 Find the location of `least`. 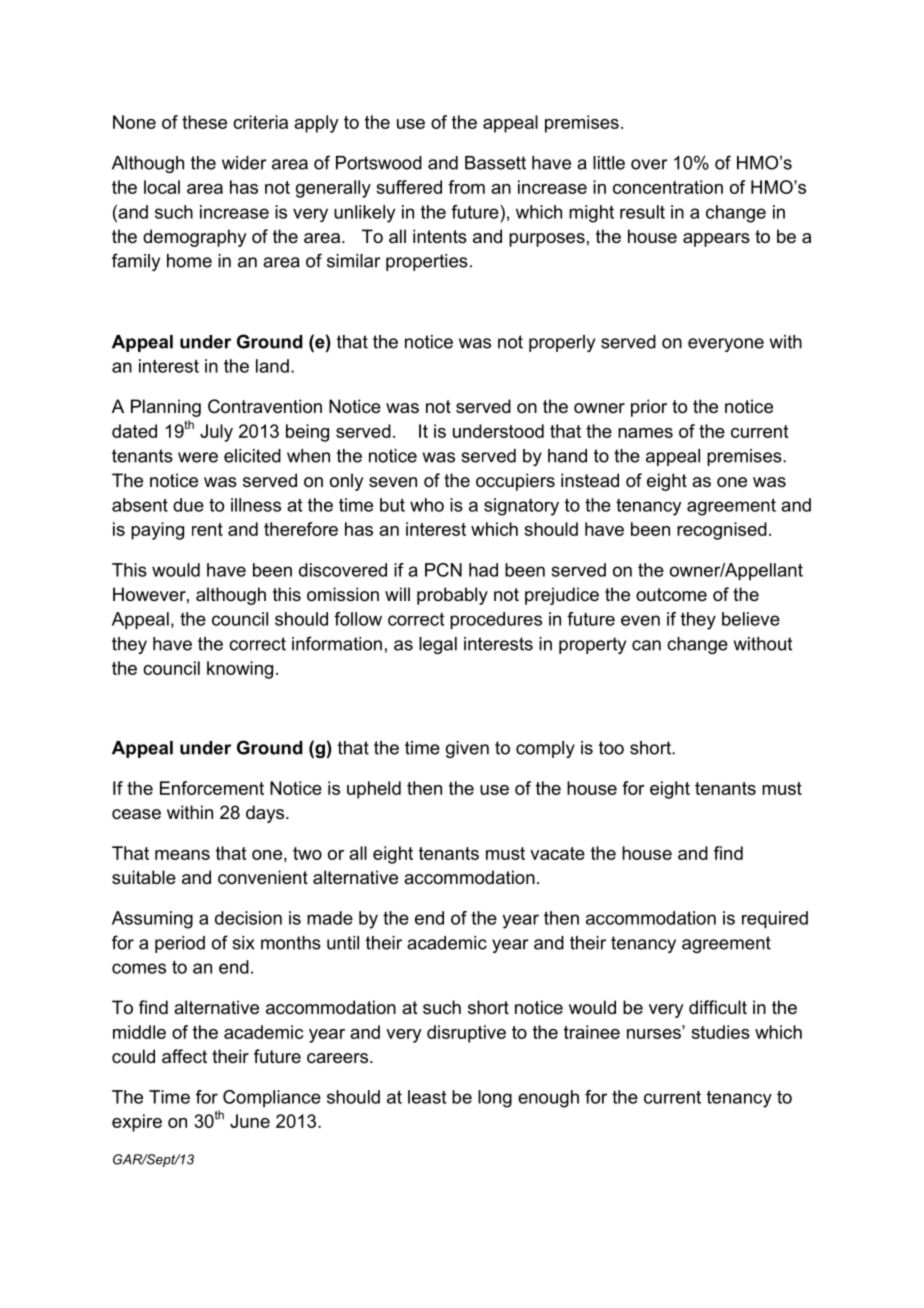

least is located at coordinates (427, 1097).
